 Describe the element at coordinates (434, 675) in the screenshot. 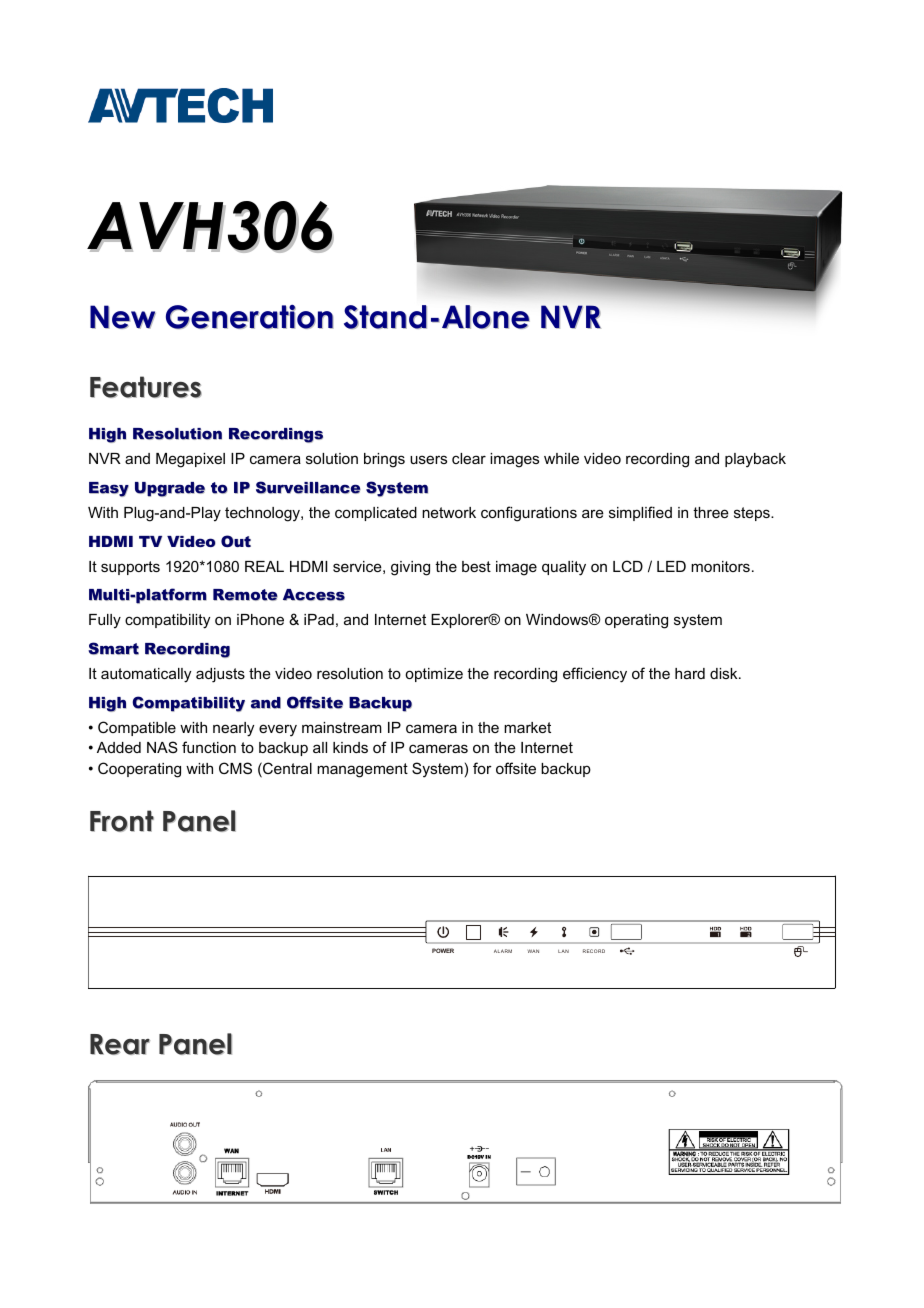

I see `optimize` at that location.
